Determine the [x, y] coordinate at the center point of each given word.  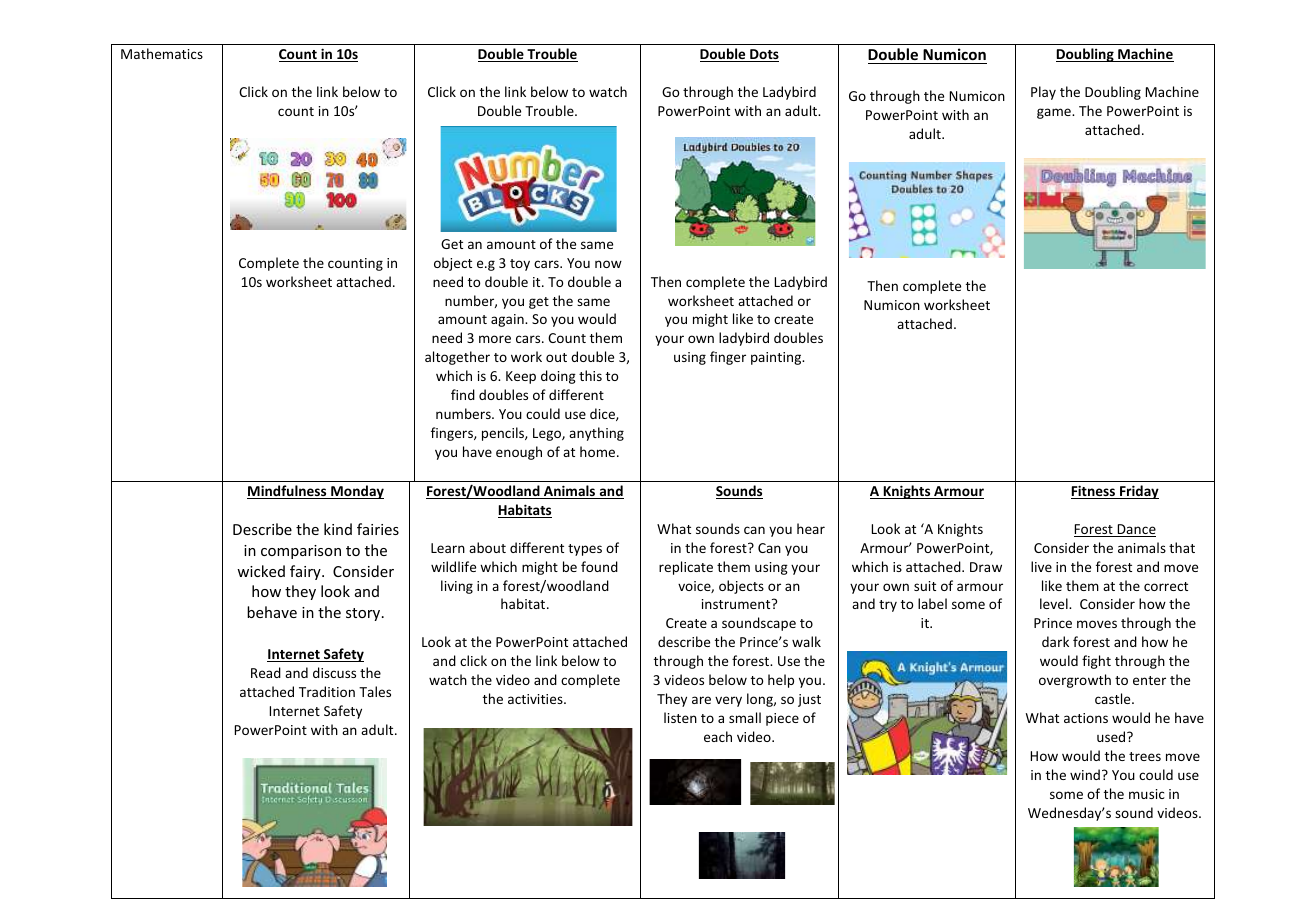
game [1055, 113]
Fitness [1094, 492]
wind [1085, 774]
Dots [763, 55]
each [718, 736]
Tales [375, 691]
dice [603, 414]
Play [1043, 93]
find [463, 394]
